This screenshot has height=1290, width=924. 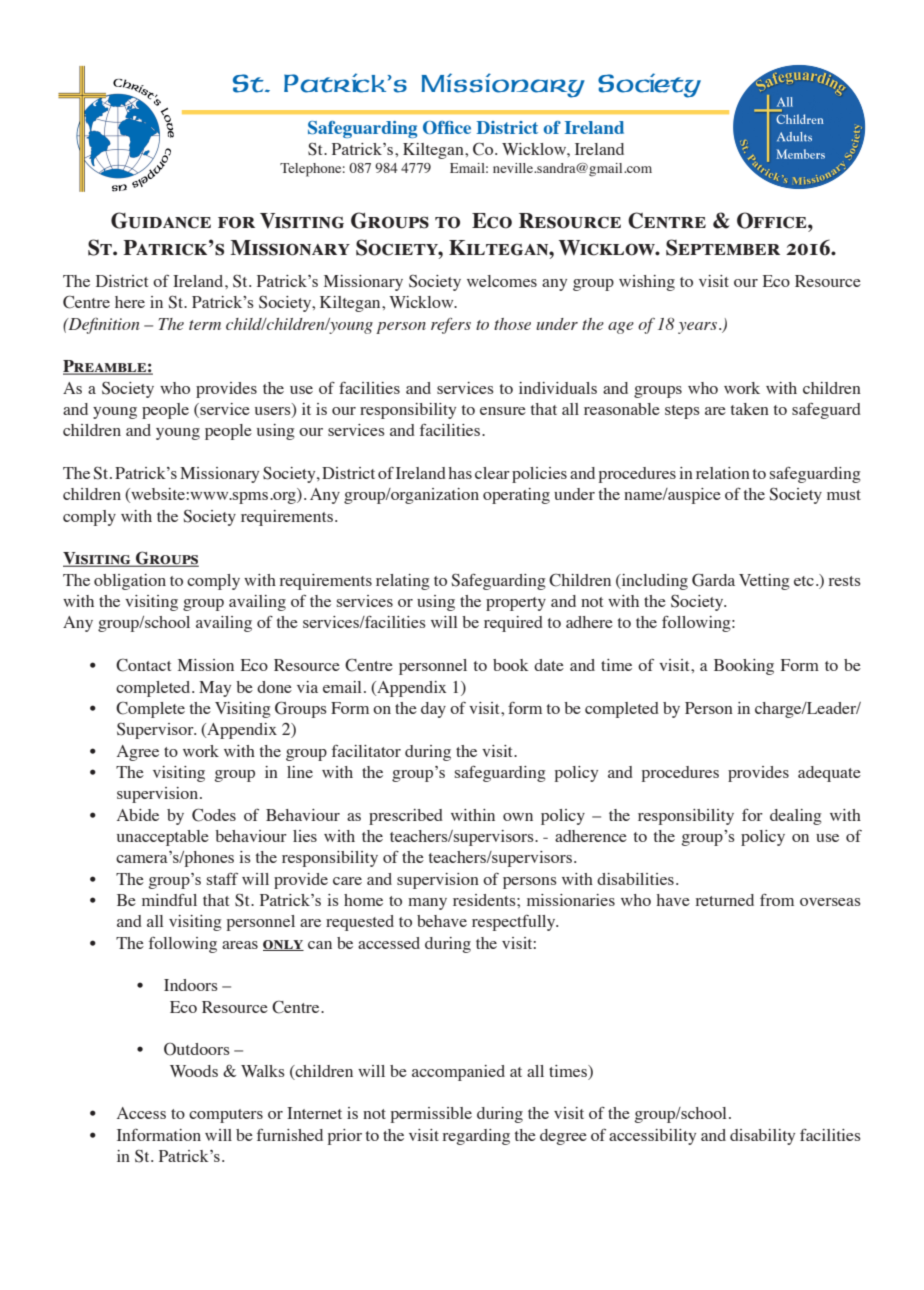 What do you see at coordinates (502, 281) in the screenshot?
I see `welcomes` at bounding box center [502, 281].
